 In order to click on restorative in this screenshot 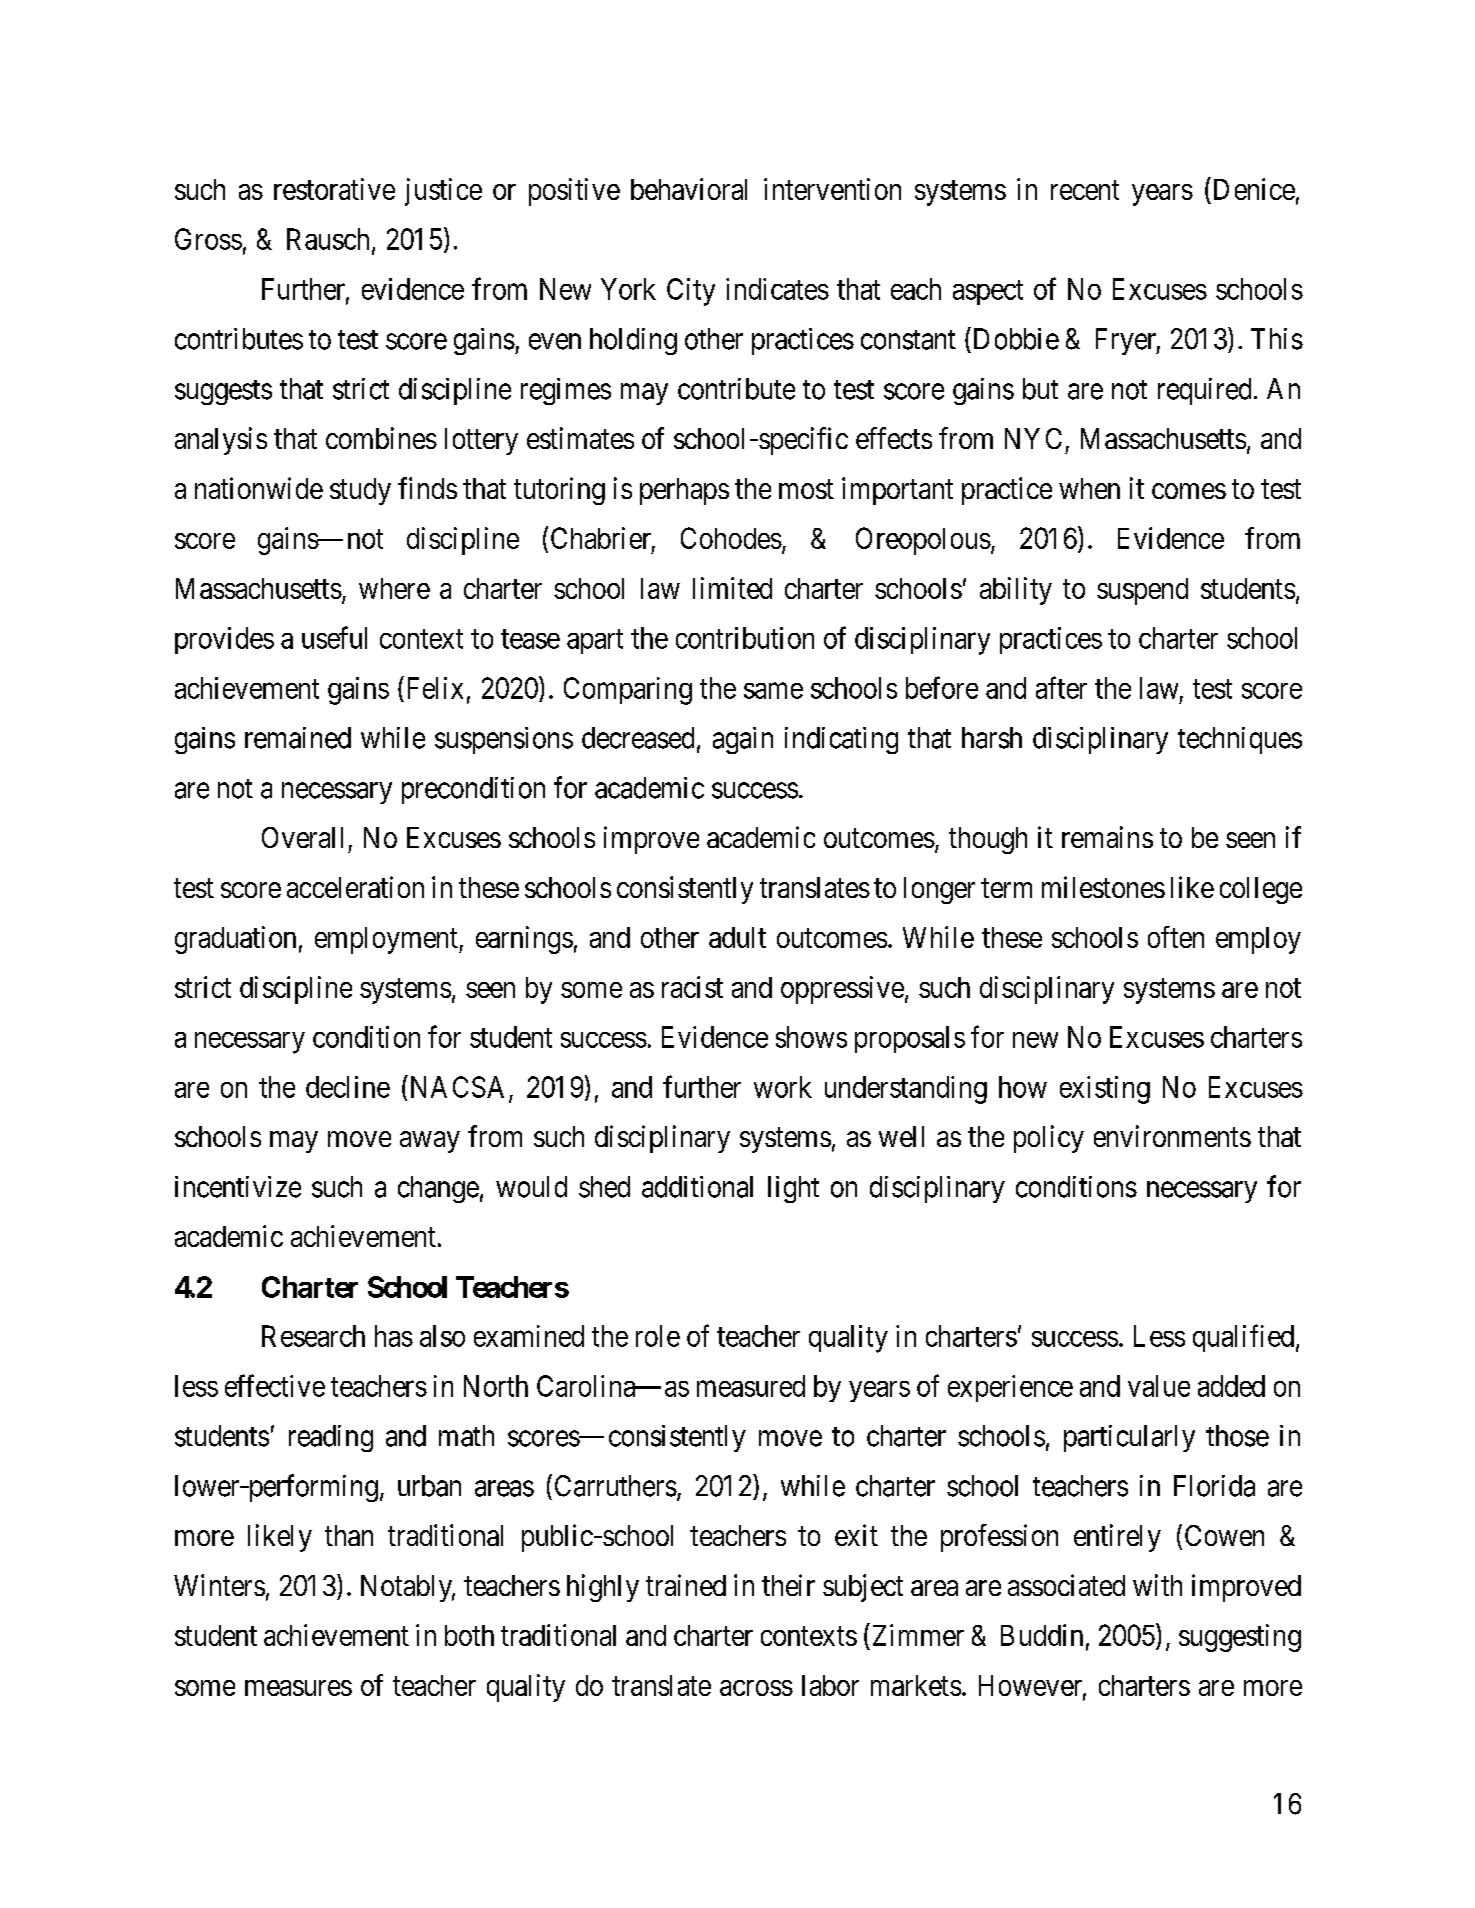, I will do `click(334, 189)`.
